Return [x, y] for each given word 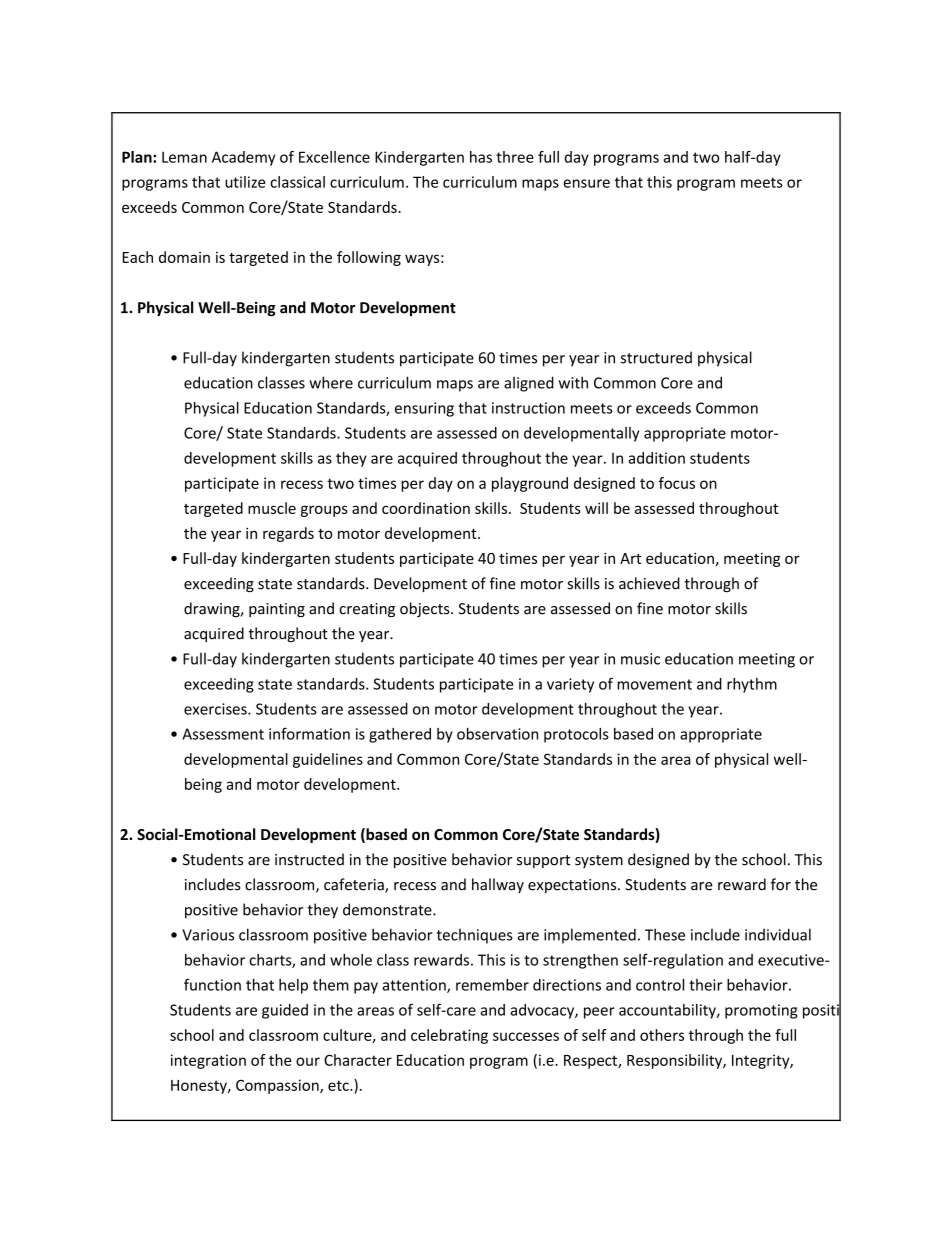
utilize [245, 182]
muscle [272, 508]
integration [208, 1061]
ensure [586, 183]
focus [677, 483]
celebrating [449, 1036]
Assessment [223, 734]
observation [497, 734]
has [481, 157]
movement [654, 684]
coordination [426, 508]
